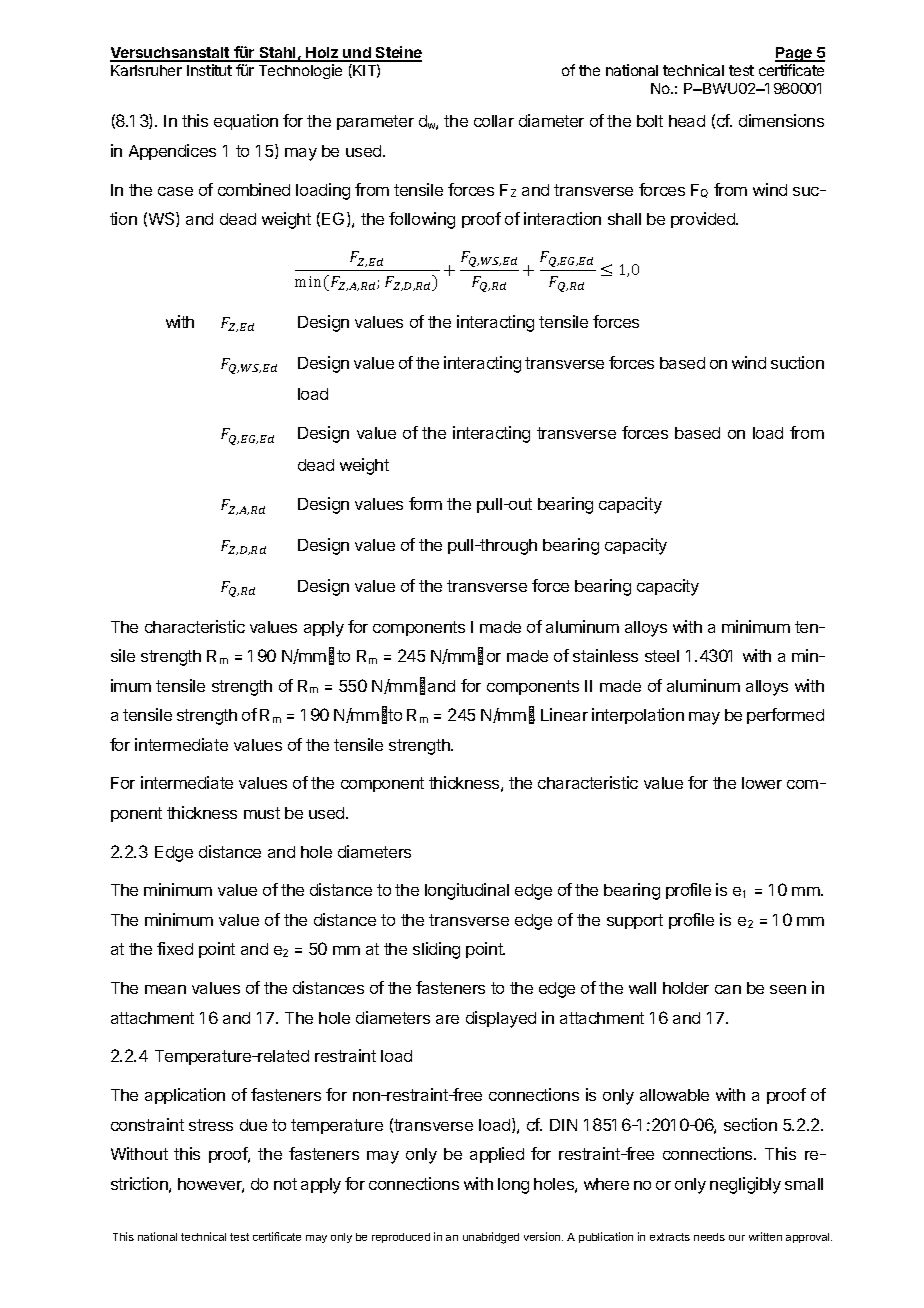 Image resolution: width=924 pixels, height=1308 pixels. I want to click on Institut, so click(209, 70).
